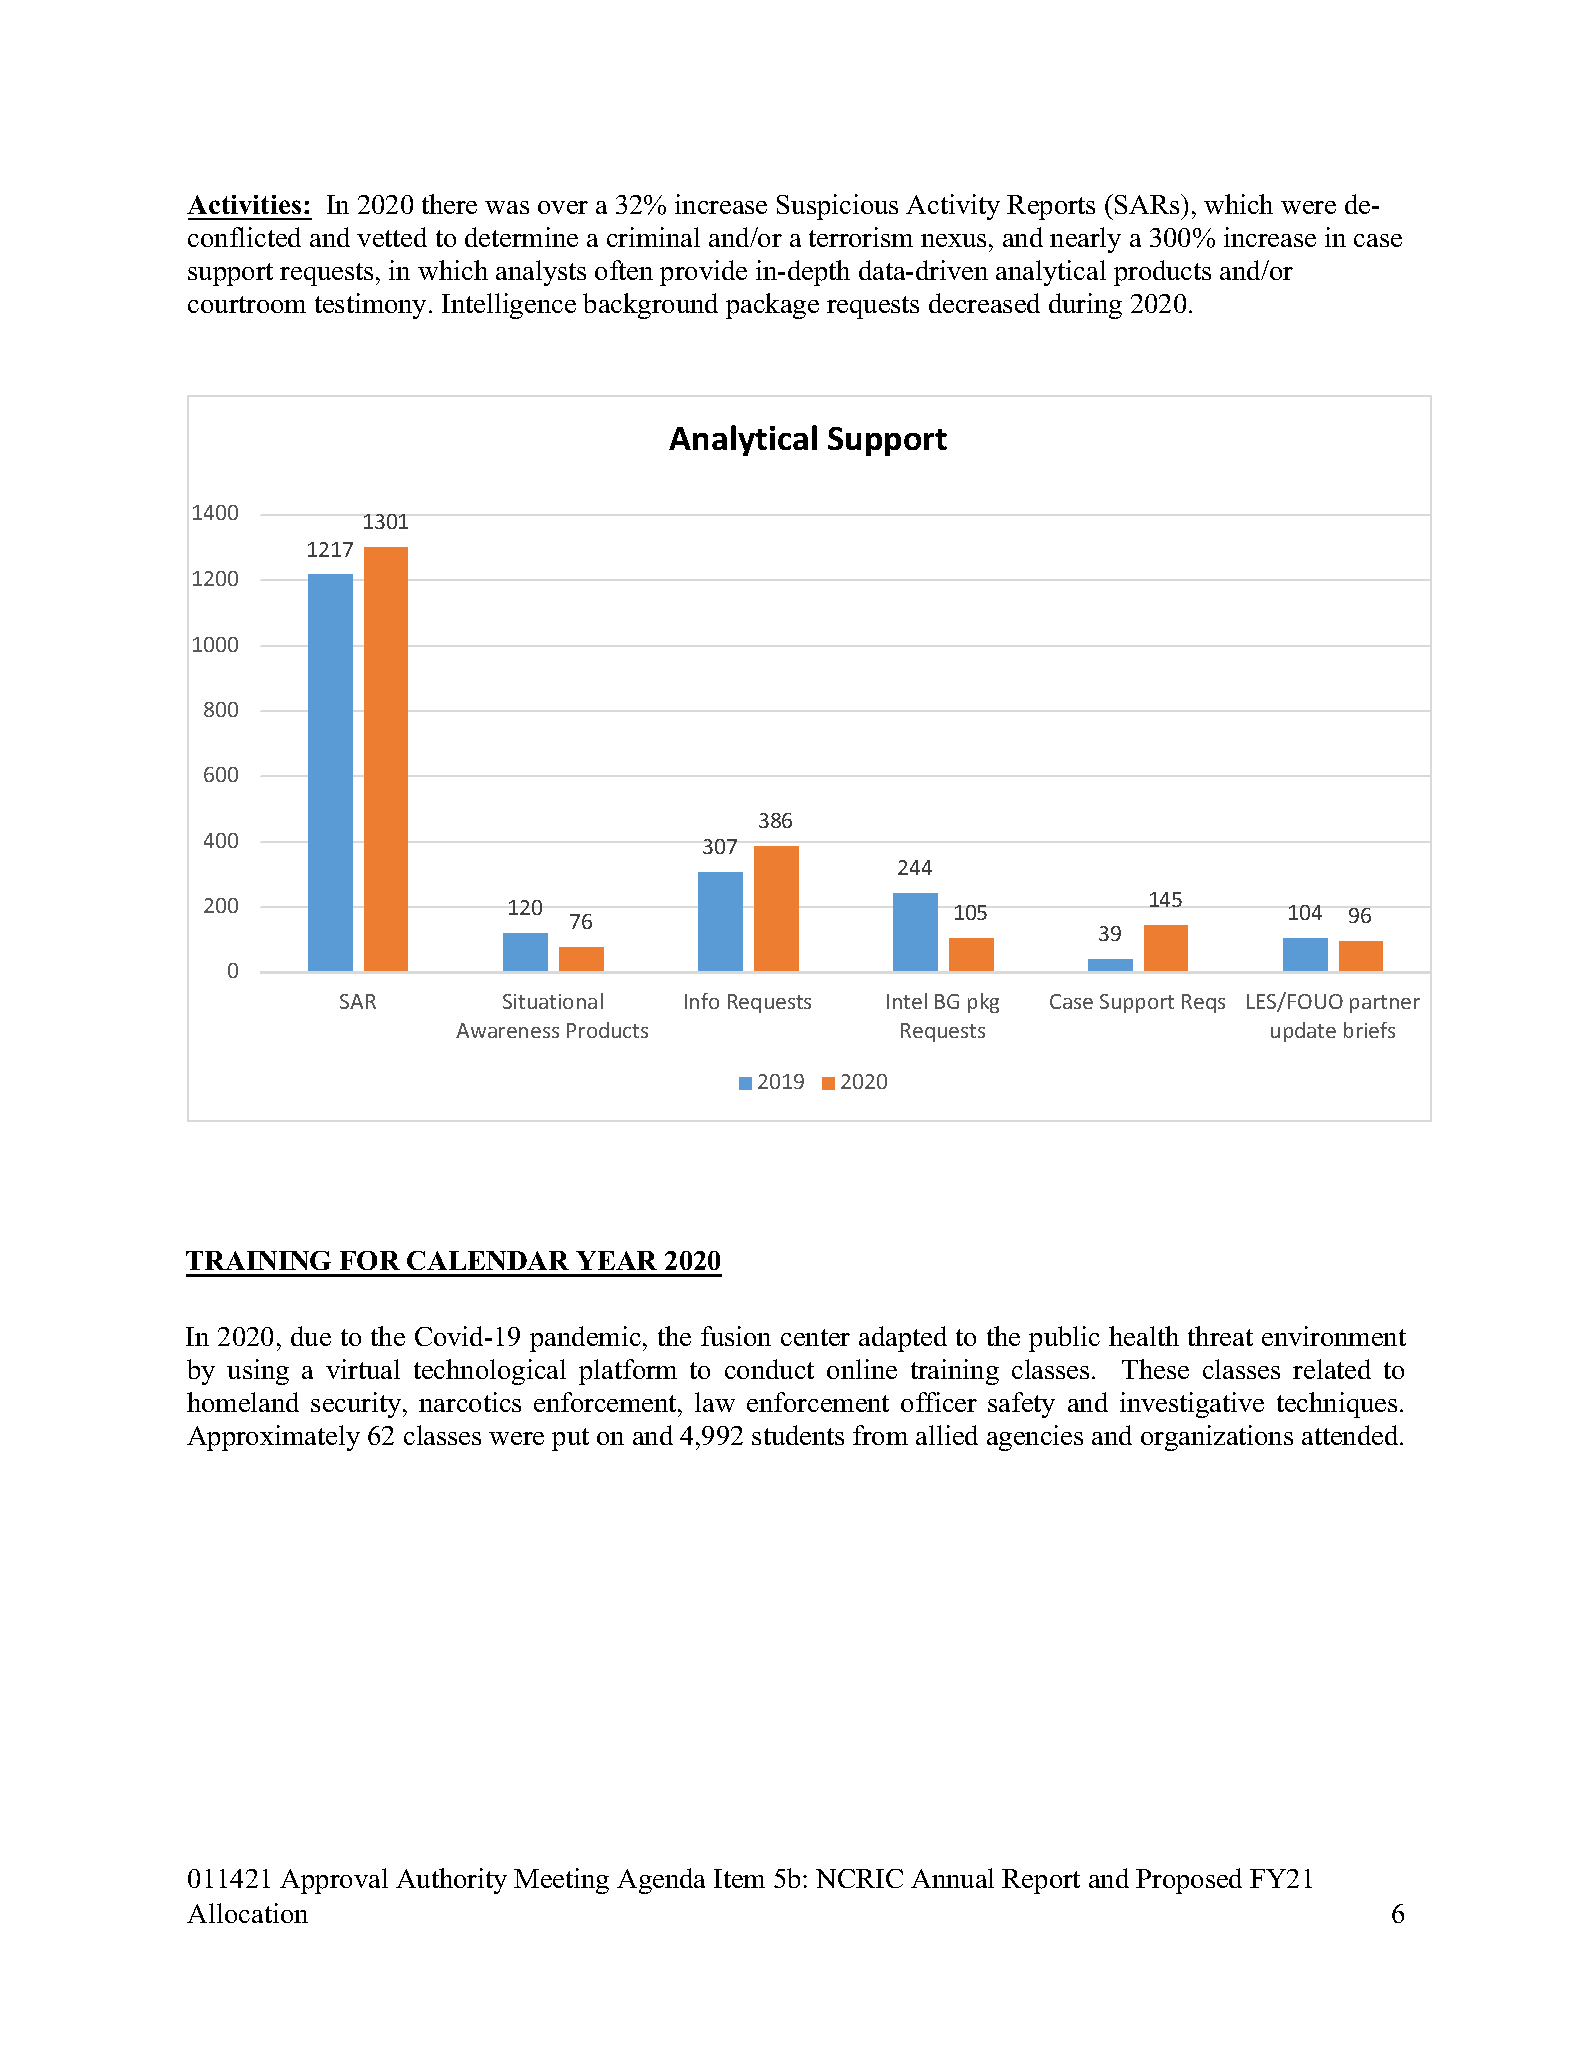 The width and height of the screenshot is (1593, 2061). Describe the element at coordinates (702, 1001) in the screenshot. I see `Info` at that location.
